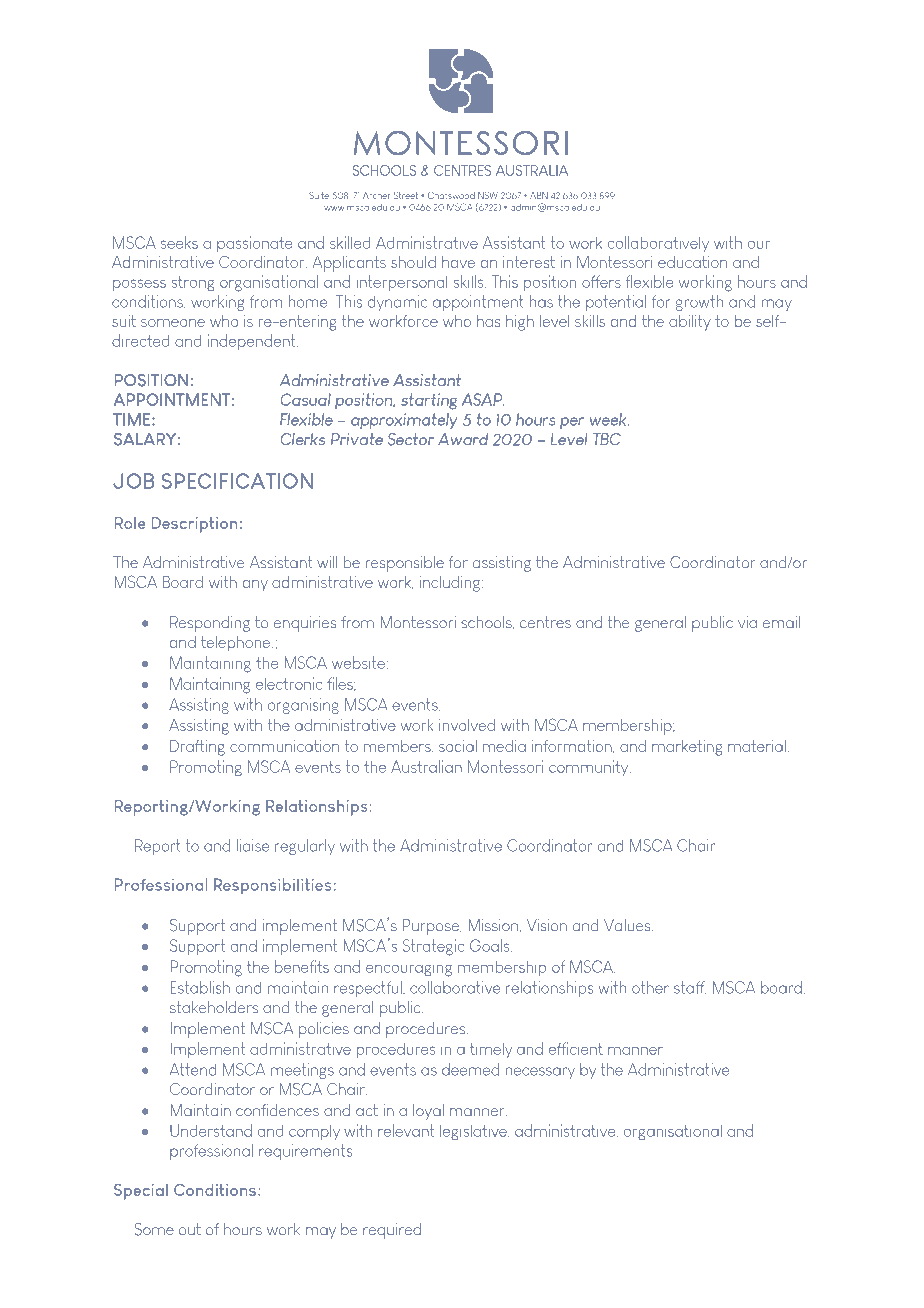  Describe the element at coordinates (197, 747) in the page. I see `Drafting` at that location.
